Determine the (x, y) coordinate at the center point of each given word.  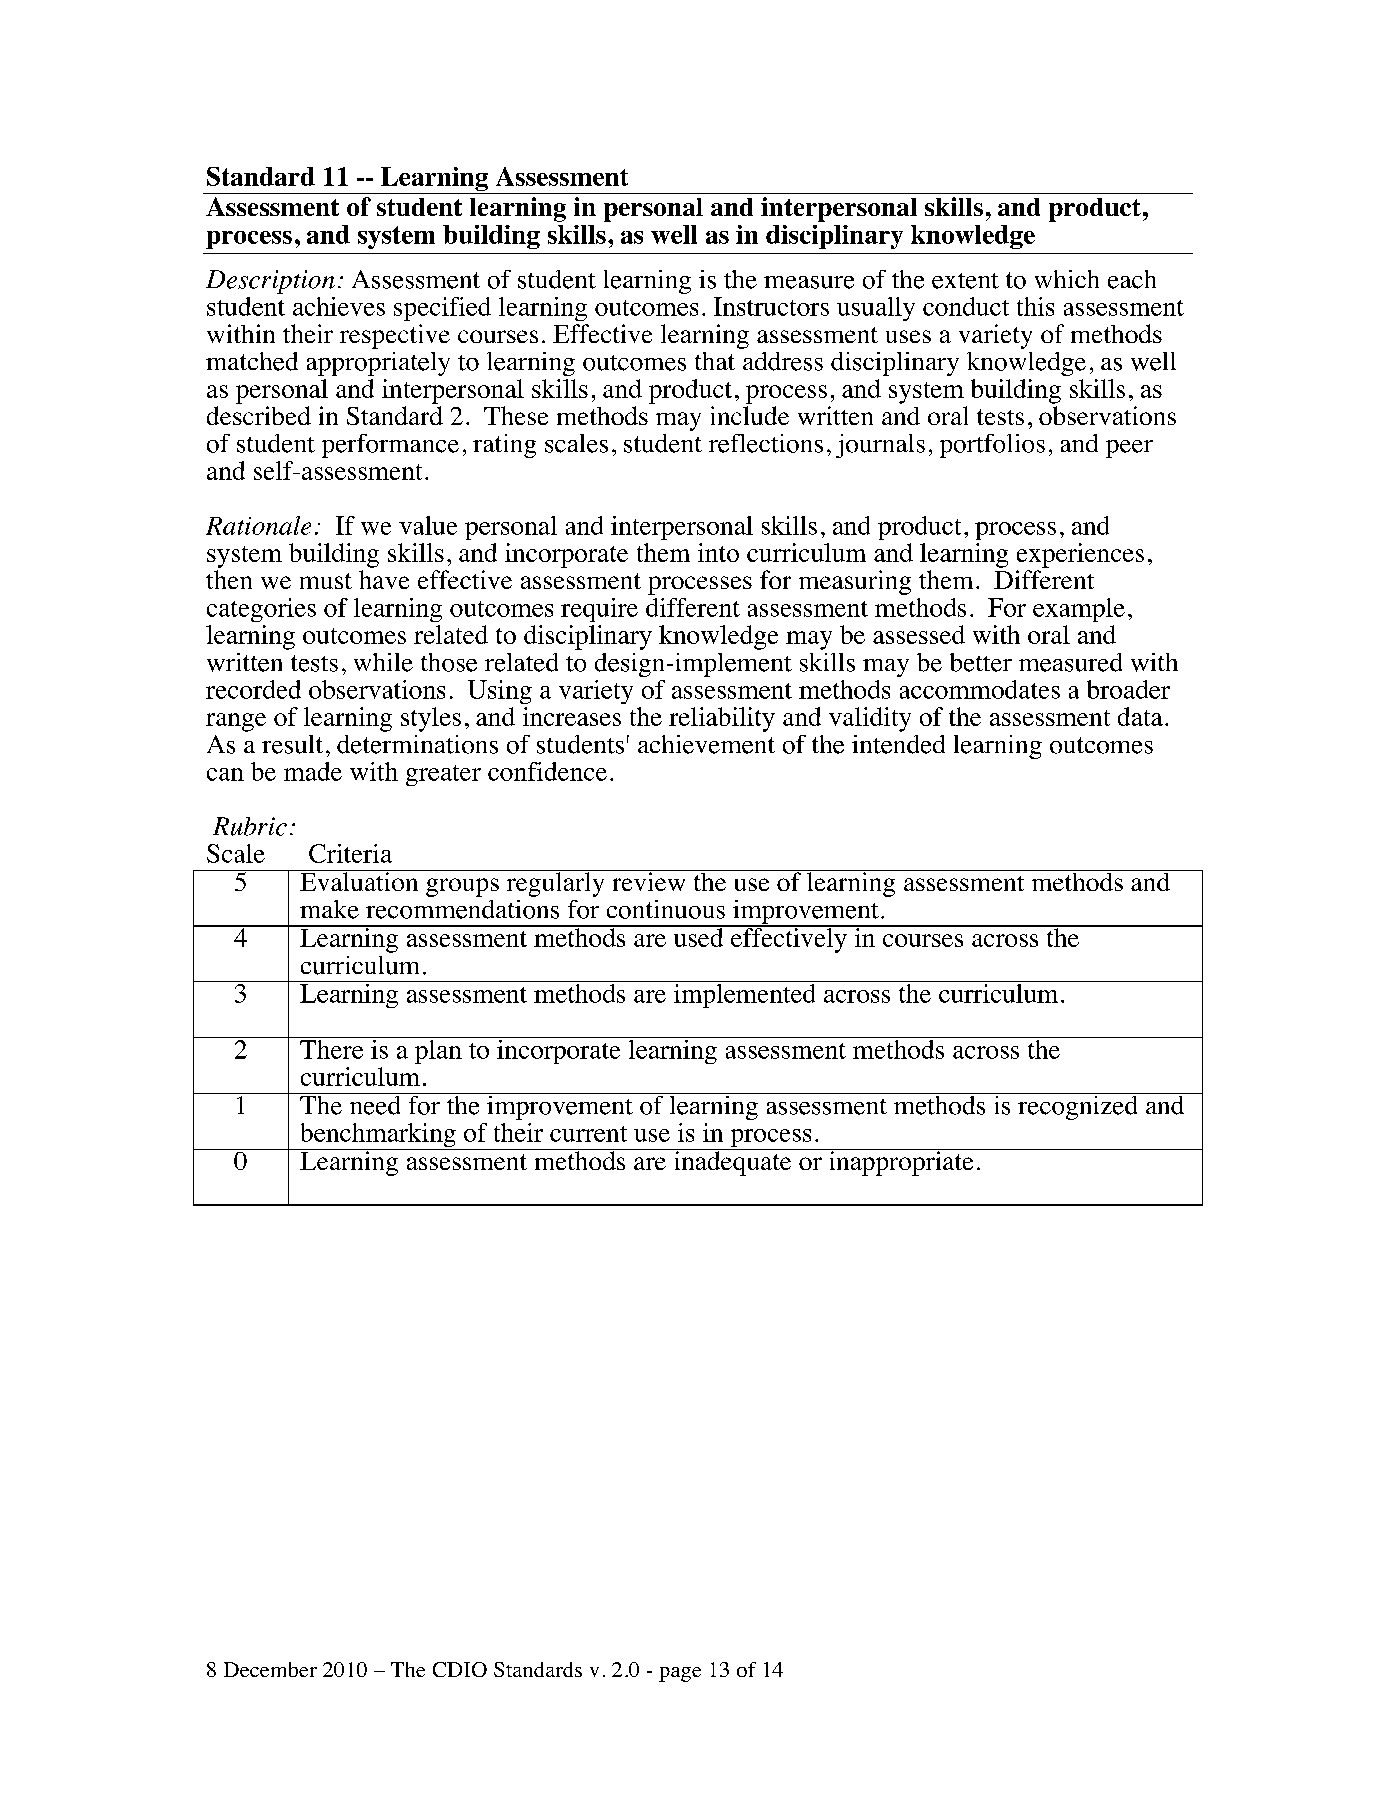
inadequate (733, 1162)
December (270, 1669)
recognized (1078, 1106)
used (698, 936)
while (383, 662)
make (329, 909)
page (680, 1674)
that (715, 361)
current (588, 1134)
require (599, 610)
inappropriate (901, 1162)
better (981, 662)
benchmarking (378, 1136)
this (1035, 306)
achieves (339, 306)
